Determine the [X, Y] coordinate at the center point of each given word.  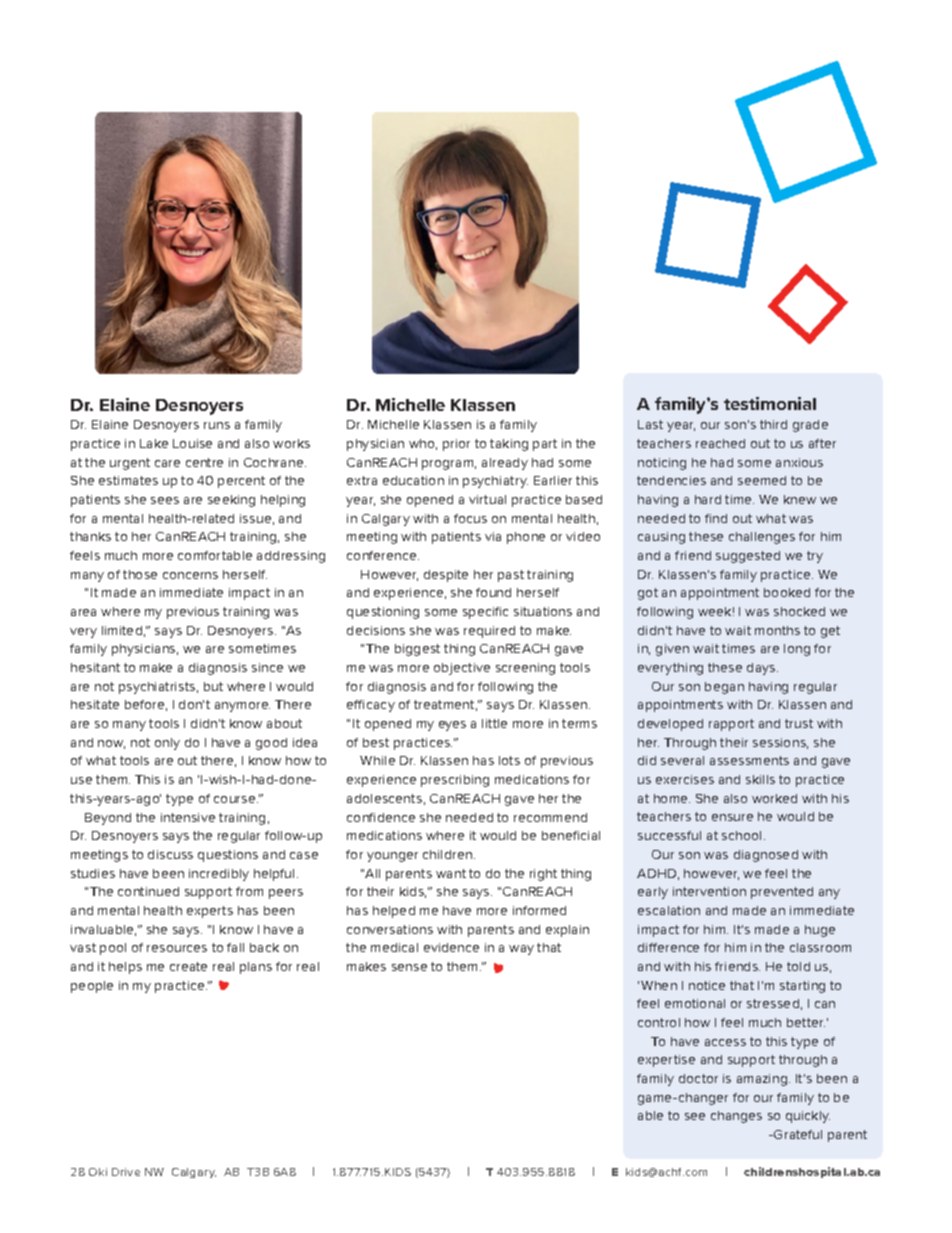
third [773, 424]
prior [456, 445]
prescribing [455, 781]
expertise [666, 1061]
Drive [126, 1172]
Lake [154, 443]
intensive [188, 817]
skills [760, 779]
